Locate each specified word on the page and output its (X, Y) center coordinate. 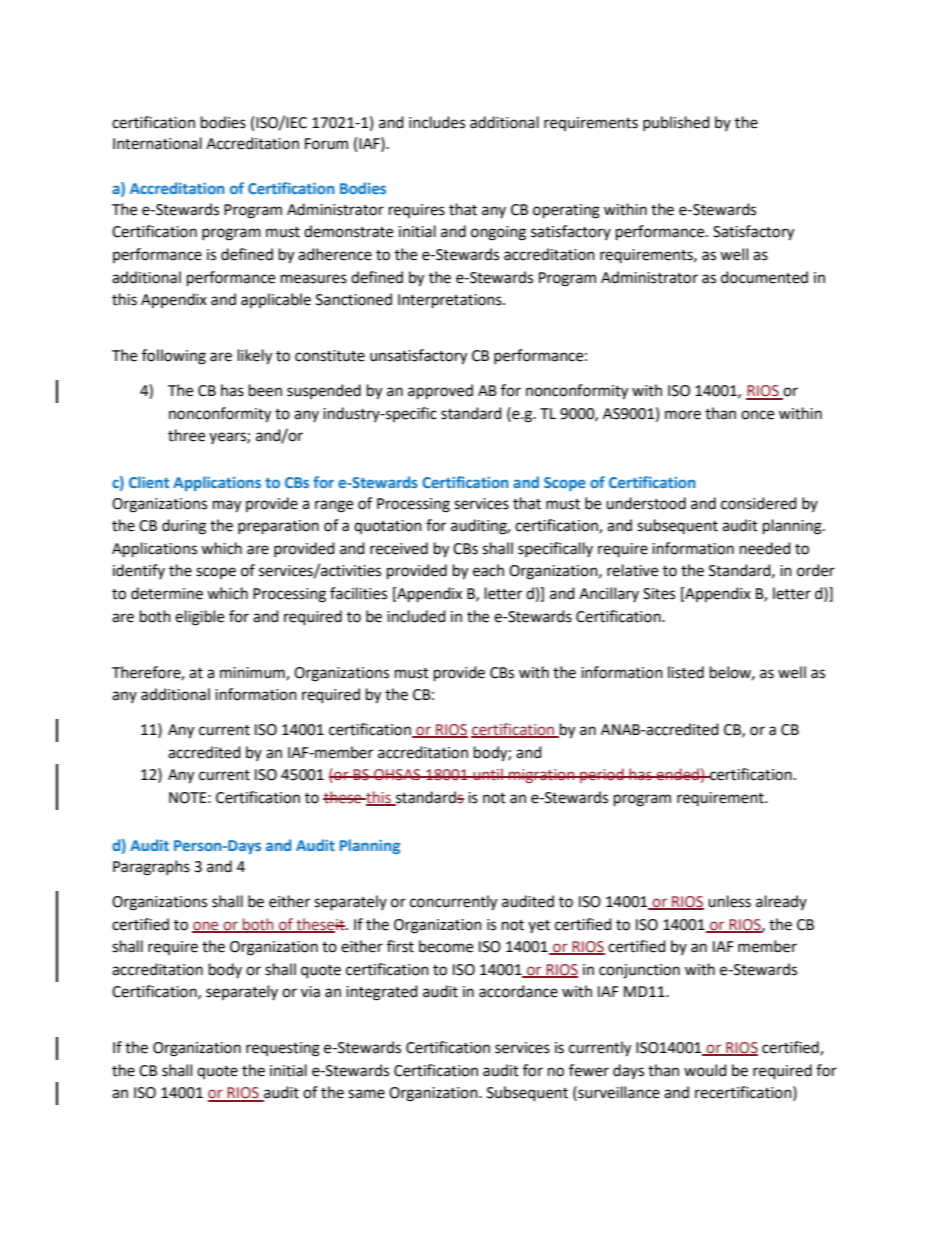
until (488, 774)
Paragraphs (151, 868)
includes (437, 122)
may (227, 506)
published (676, 123)
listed (686, 672)
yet (539, 926)
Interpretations (451, 301)
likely (255, 357)
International (157, 143)
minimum (253, 673)
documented (764, 277)
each (488, 570)
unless (729, 901)
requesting (283, 1049)
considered (759, 503)
